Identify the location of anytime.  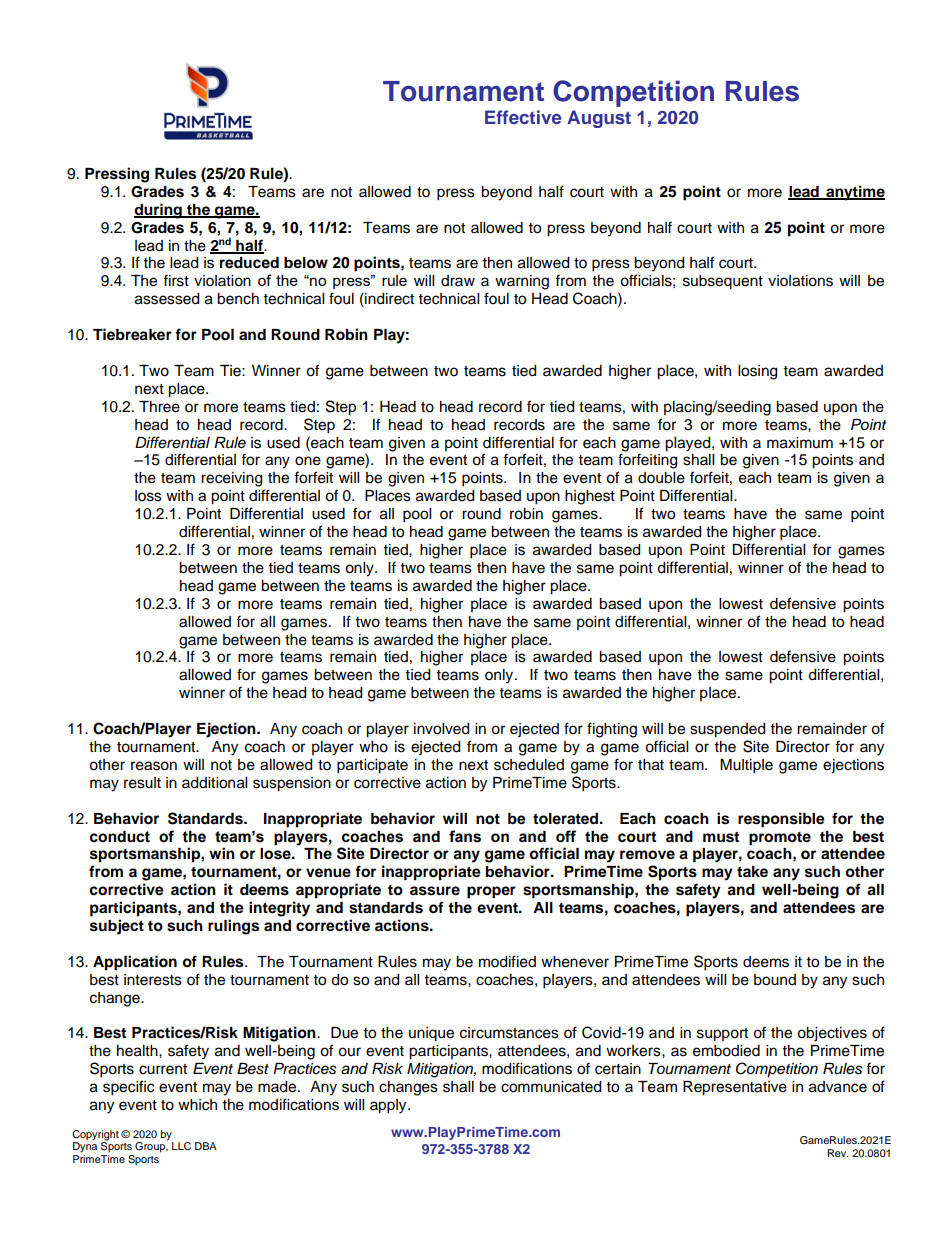
(854, 193).
